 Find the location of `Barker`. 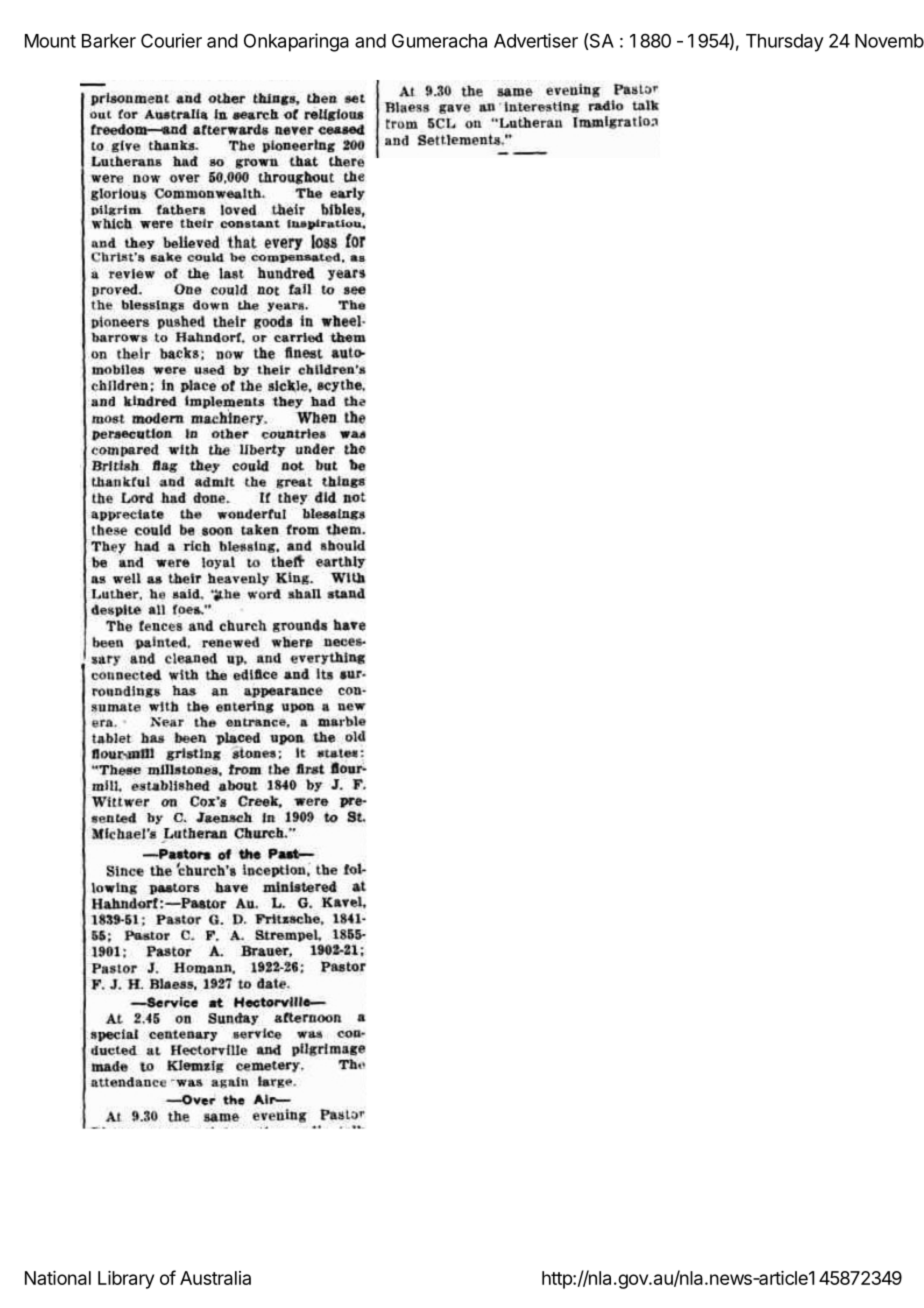

Barker is located at coordinates (109, 41).
